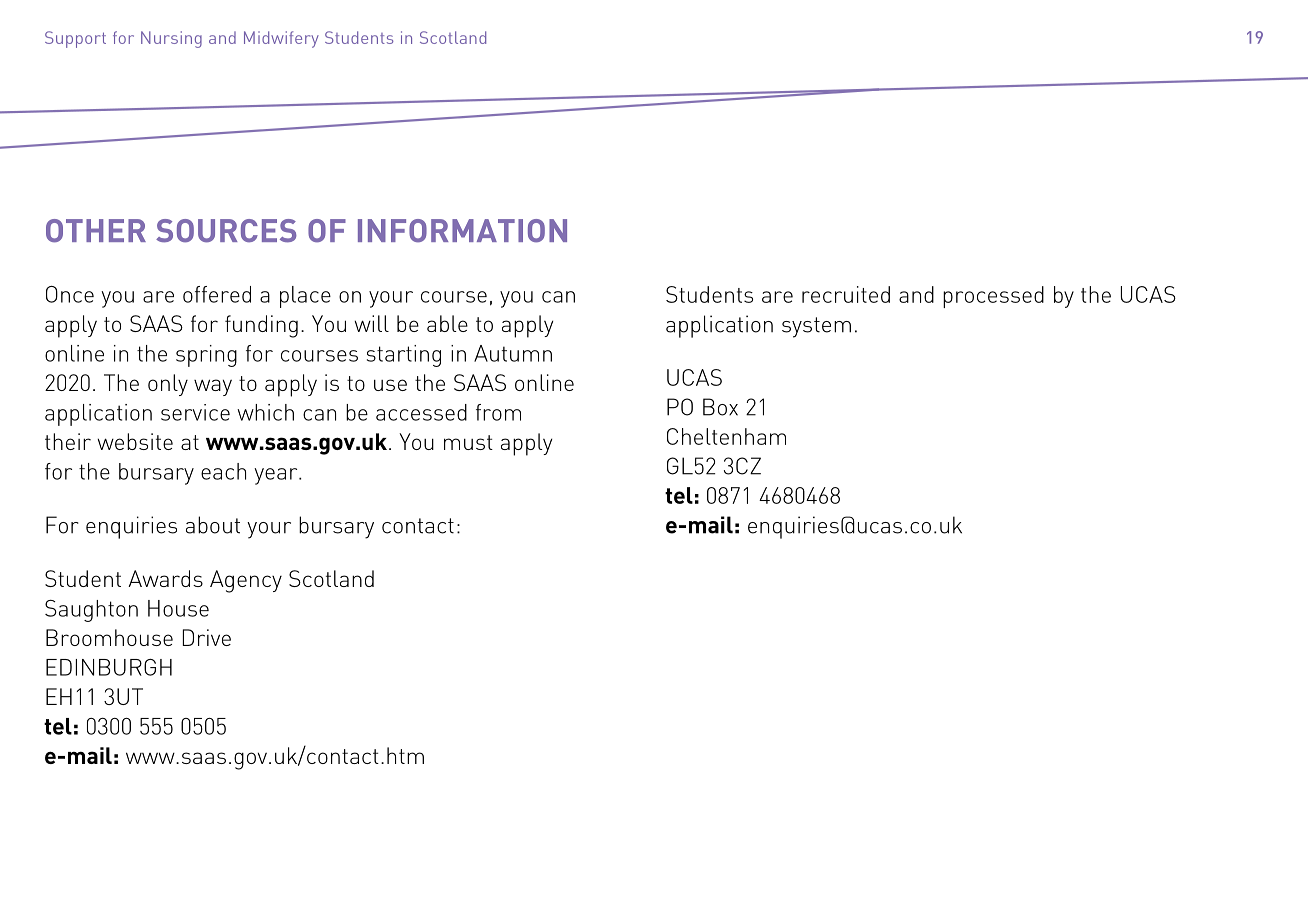 This image has width=1308, height=924. Describe the element at coordinates (226, 231) in the image. I see `SOURCES` at that location.
